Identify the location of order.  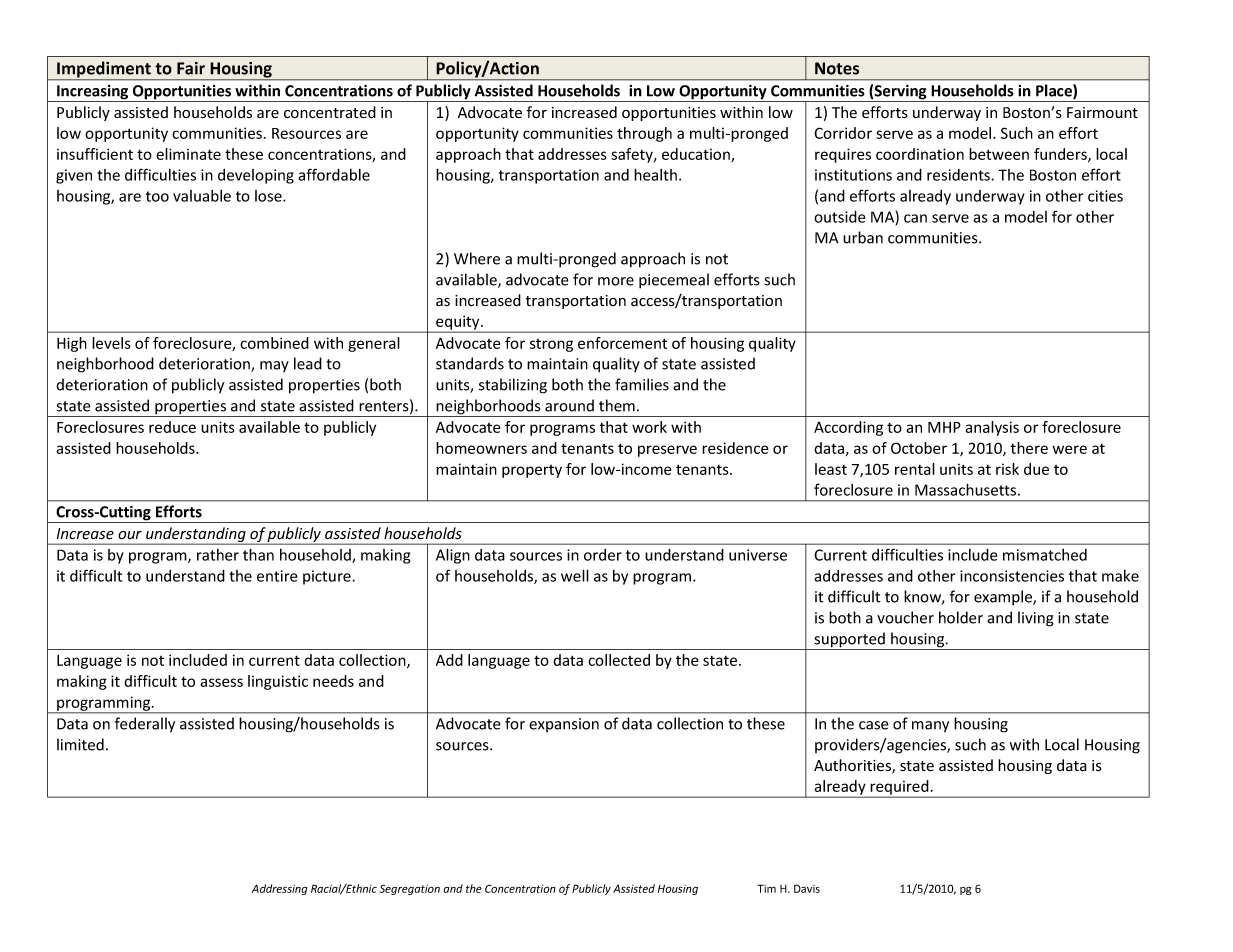
(603, 555).
